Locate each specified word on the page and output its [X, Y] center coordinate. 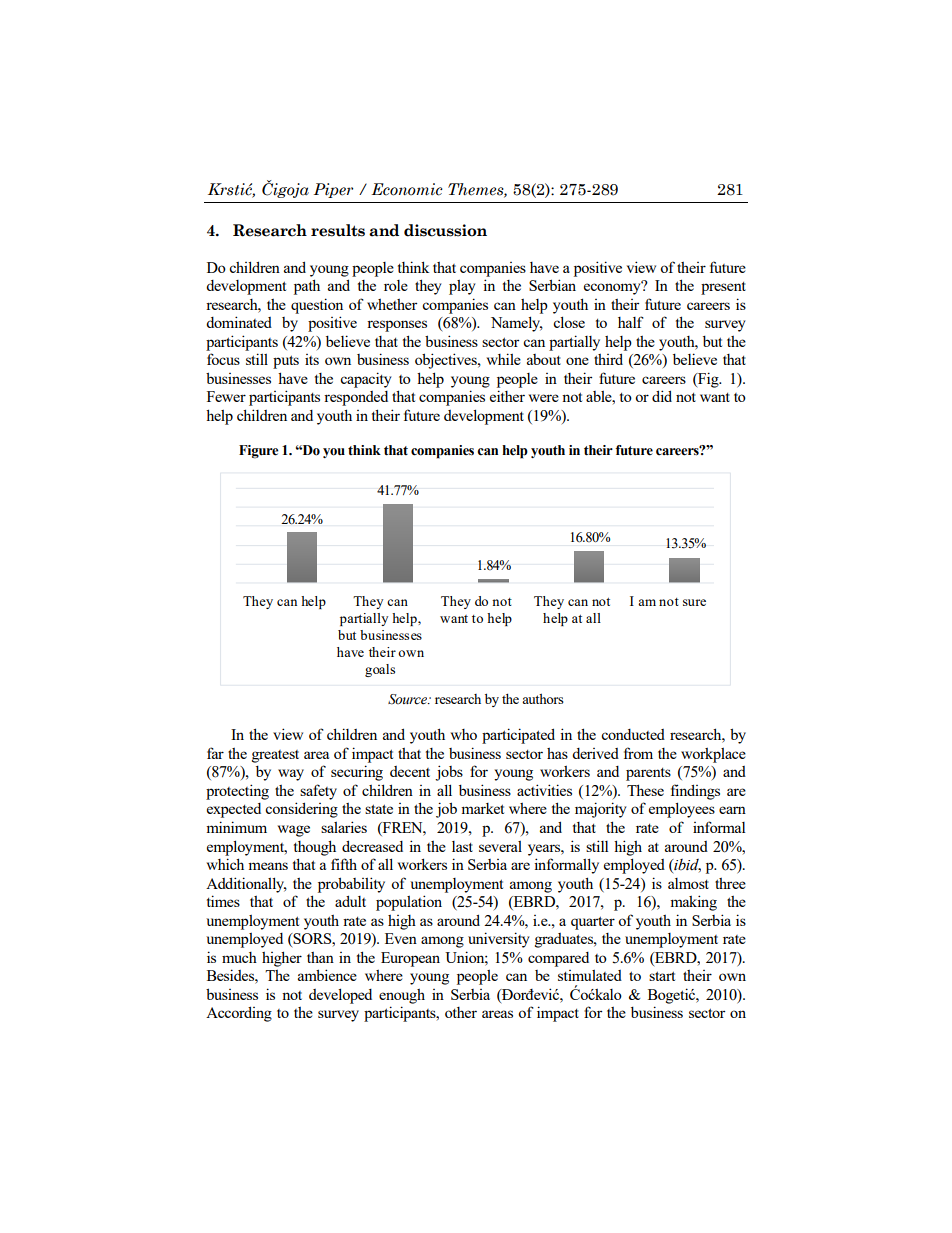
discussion [445, 230]
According [239, 1014]
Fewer [226, 396]
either [507, 396]
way [291, 775]
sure [694, 602]
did [662, 396]
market [482, 808]
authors [543, 698]
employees [682, 810]
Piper [333, 190]
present [723, 288]
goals [380, 670]
